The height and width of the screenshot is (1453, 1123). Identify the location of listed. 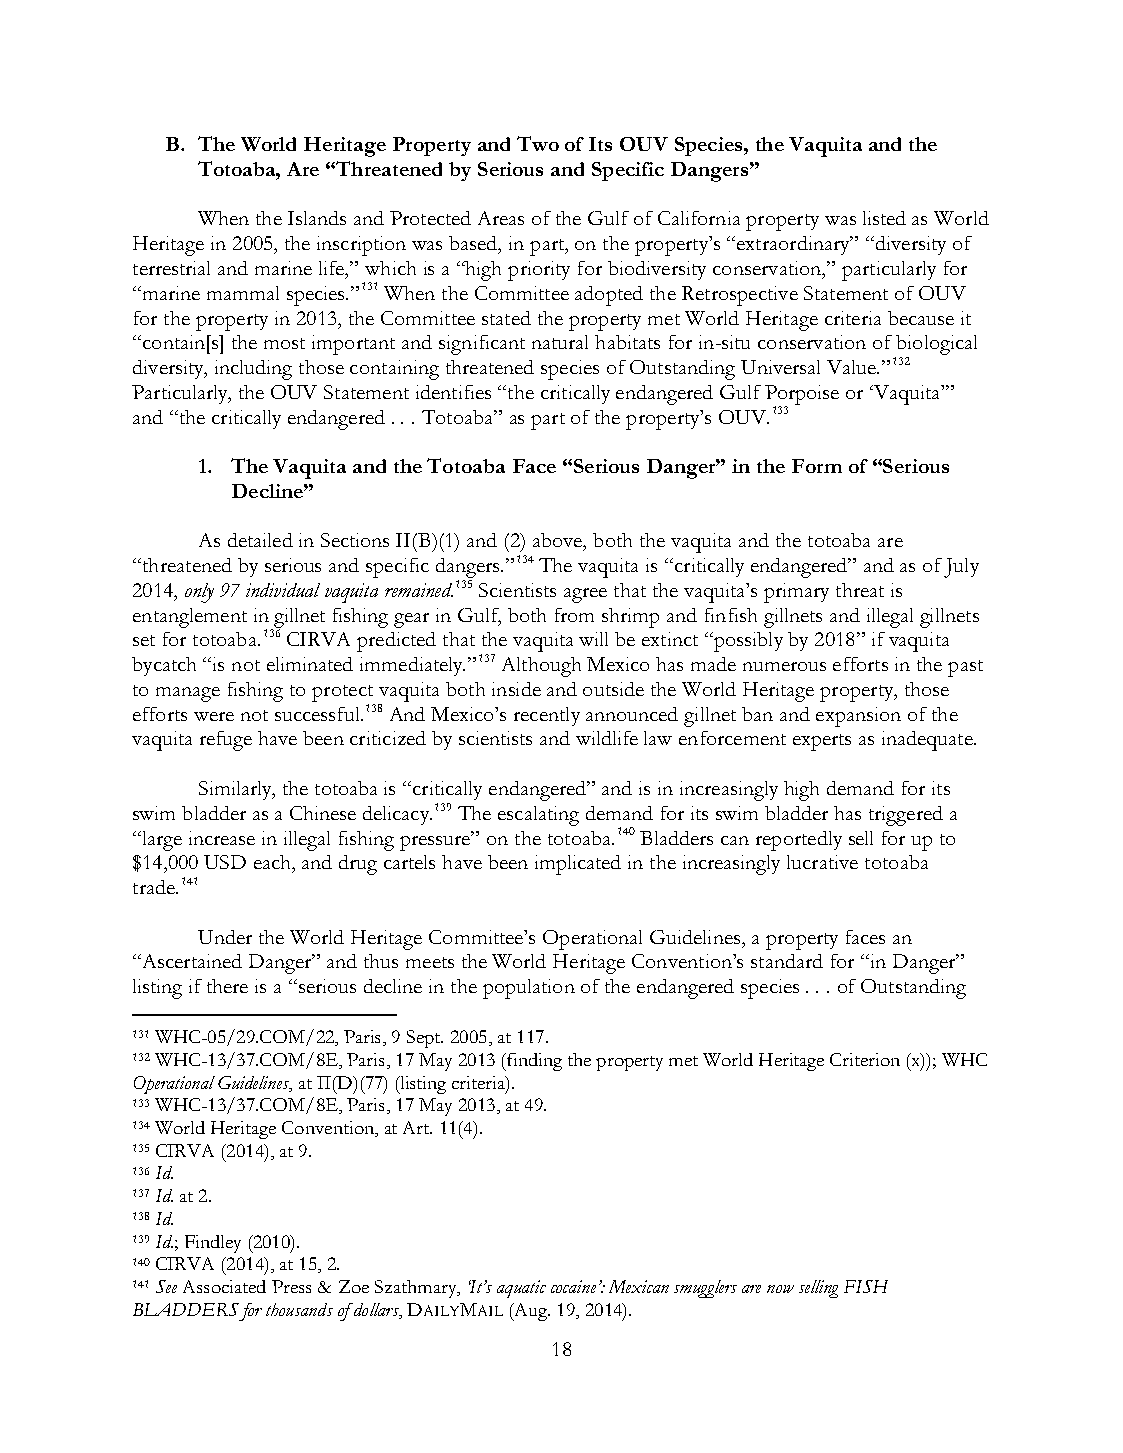
(884, 218).
